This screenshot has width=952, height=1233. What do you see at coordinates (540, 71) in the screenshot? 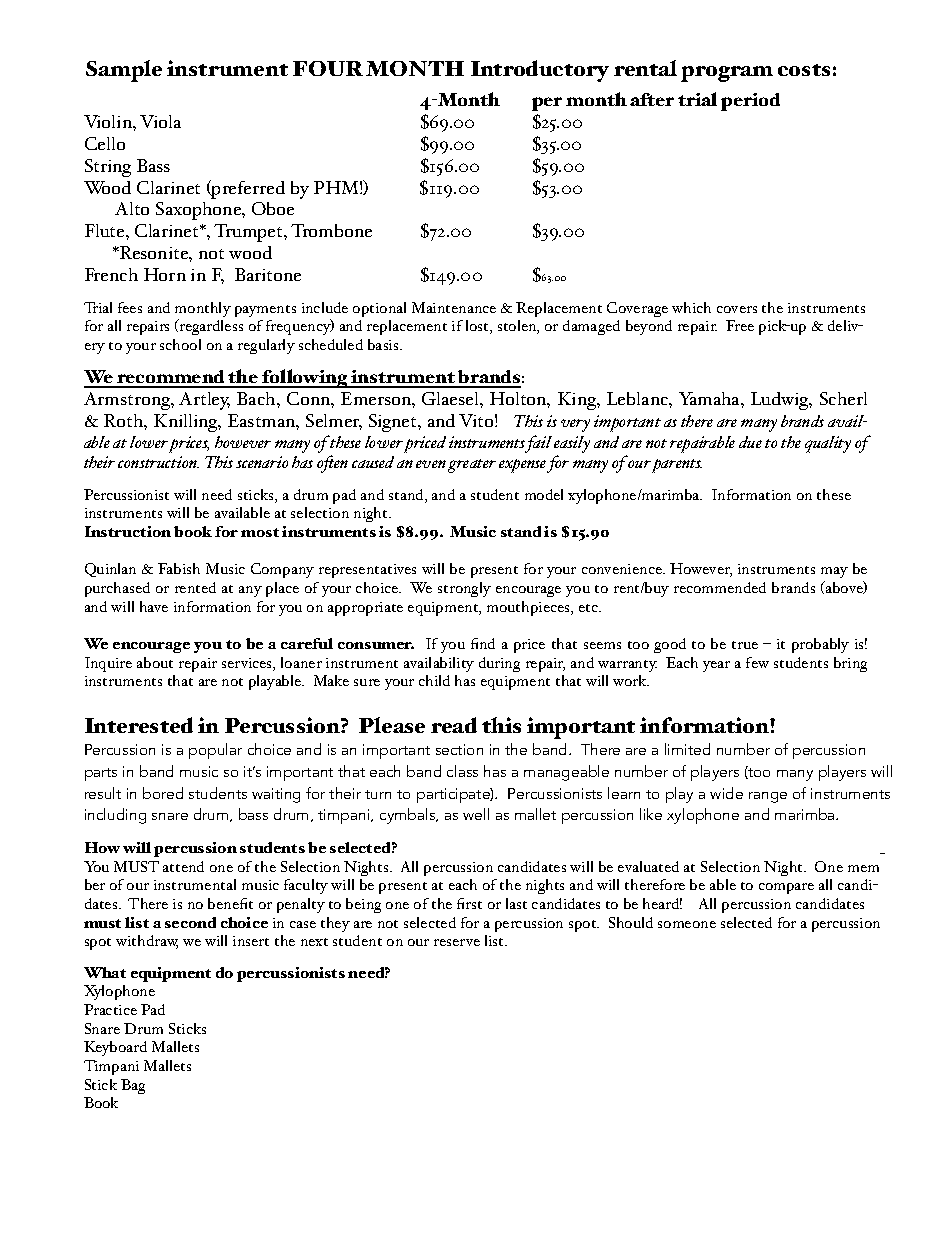
I see `Introductory` at bounding box center [540, 71].
